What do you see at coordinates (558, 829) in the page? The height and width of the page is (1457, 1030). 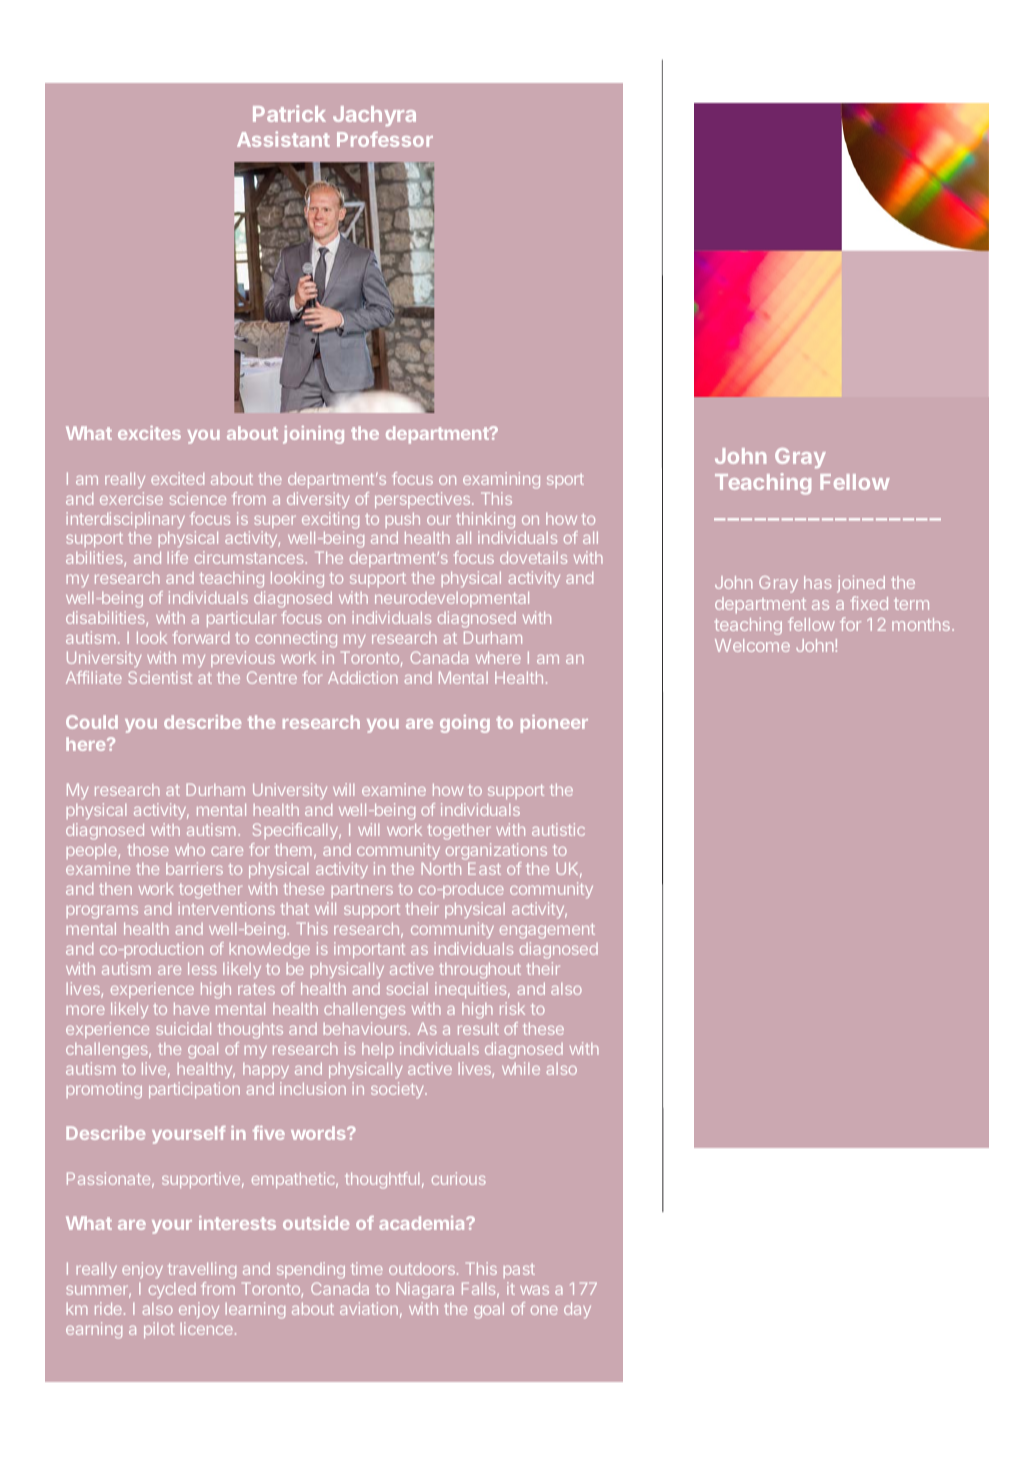 I see `autistic` at bounding box center [558, 829].
